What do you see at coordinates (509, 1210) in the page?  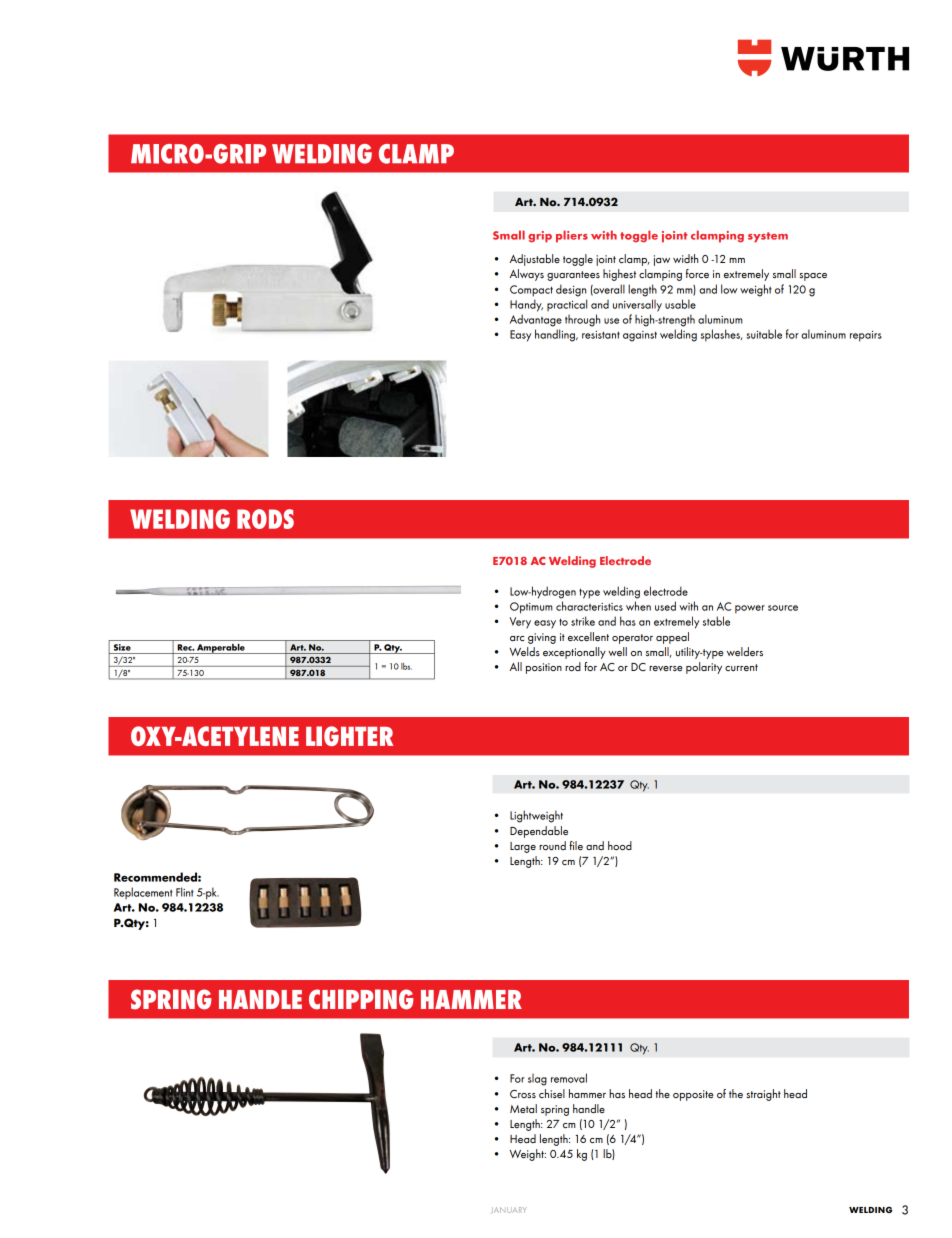 I see `JANUARY` at bounding box center [509, 1210].
